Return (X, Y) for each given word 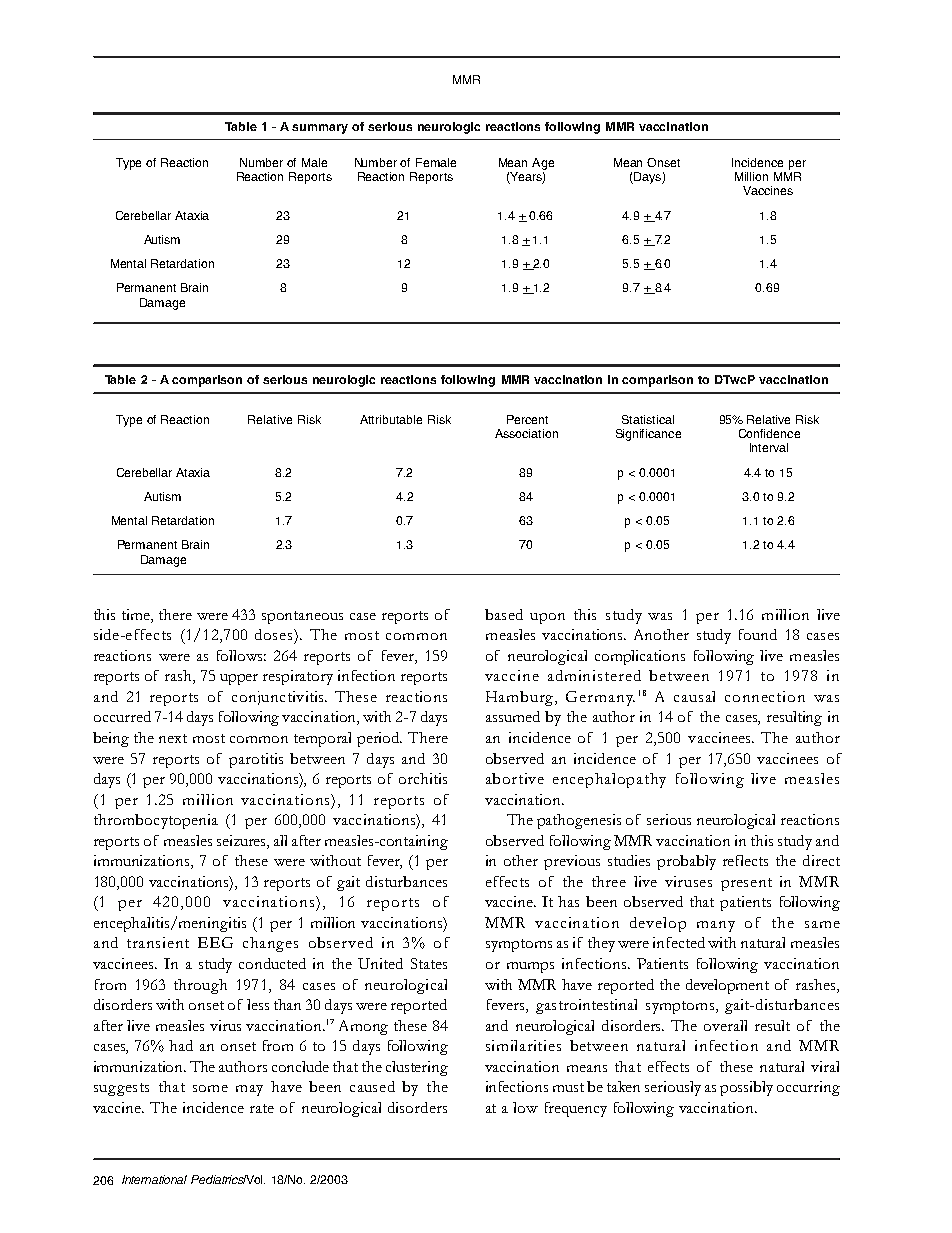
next (173, 738)
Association (526, 433)
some (210, 1088)
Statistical (648, 419)
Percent (527, 419)
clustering (417, 1068)
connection (765, 696)
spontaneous (302, 617)
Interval (769, 447)
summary (320, 129)
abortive (515, 778)
